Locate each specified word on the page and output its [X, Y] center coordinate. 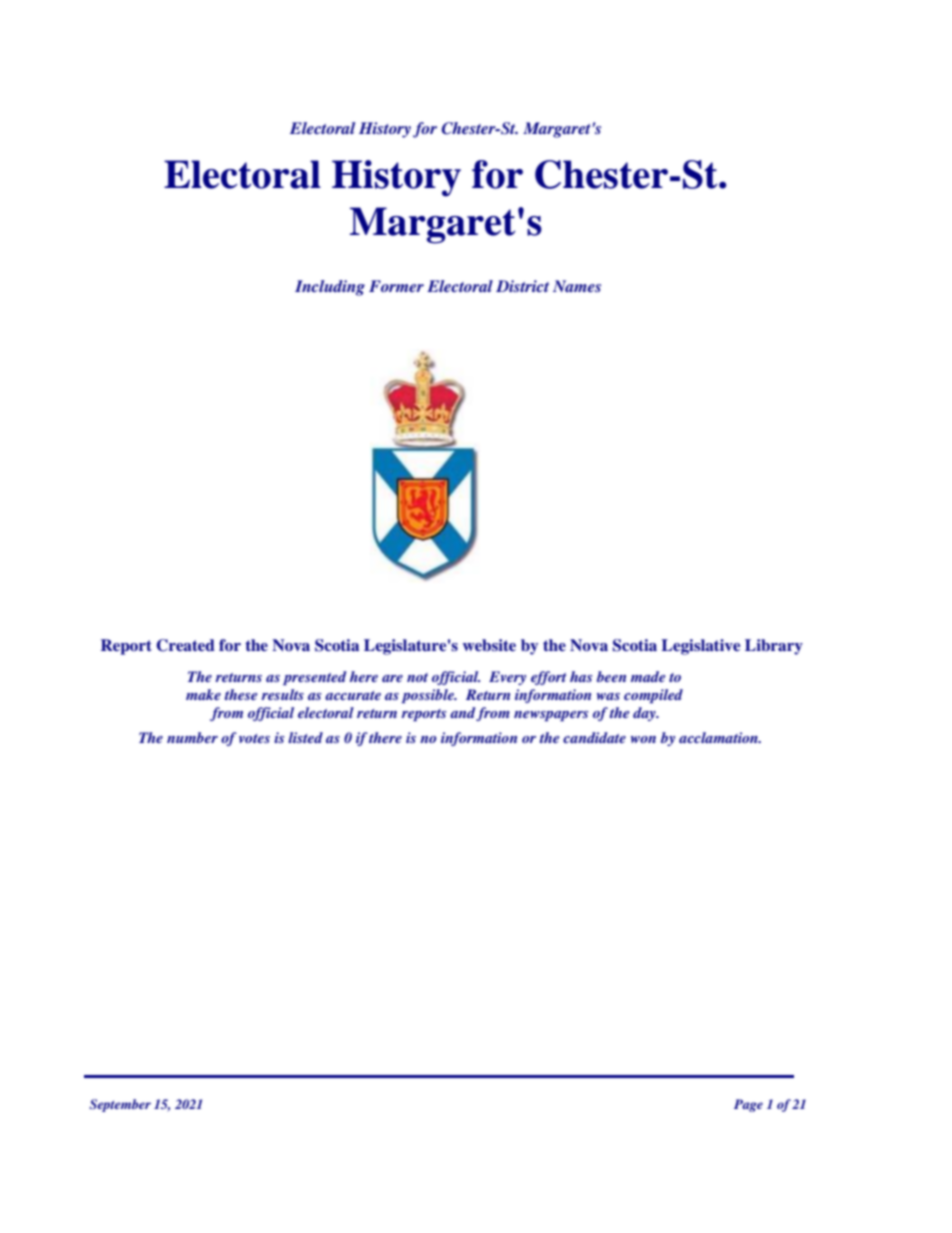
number [192, 737]
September [120, 1105]
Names [577, 286]
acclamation [719, 737]
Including [330, 288]
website [489, 645]
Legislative [700, 647]
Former [396, 286]
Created [185, 645]
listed [305, 737]
